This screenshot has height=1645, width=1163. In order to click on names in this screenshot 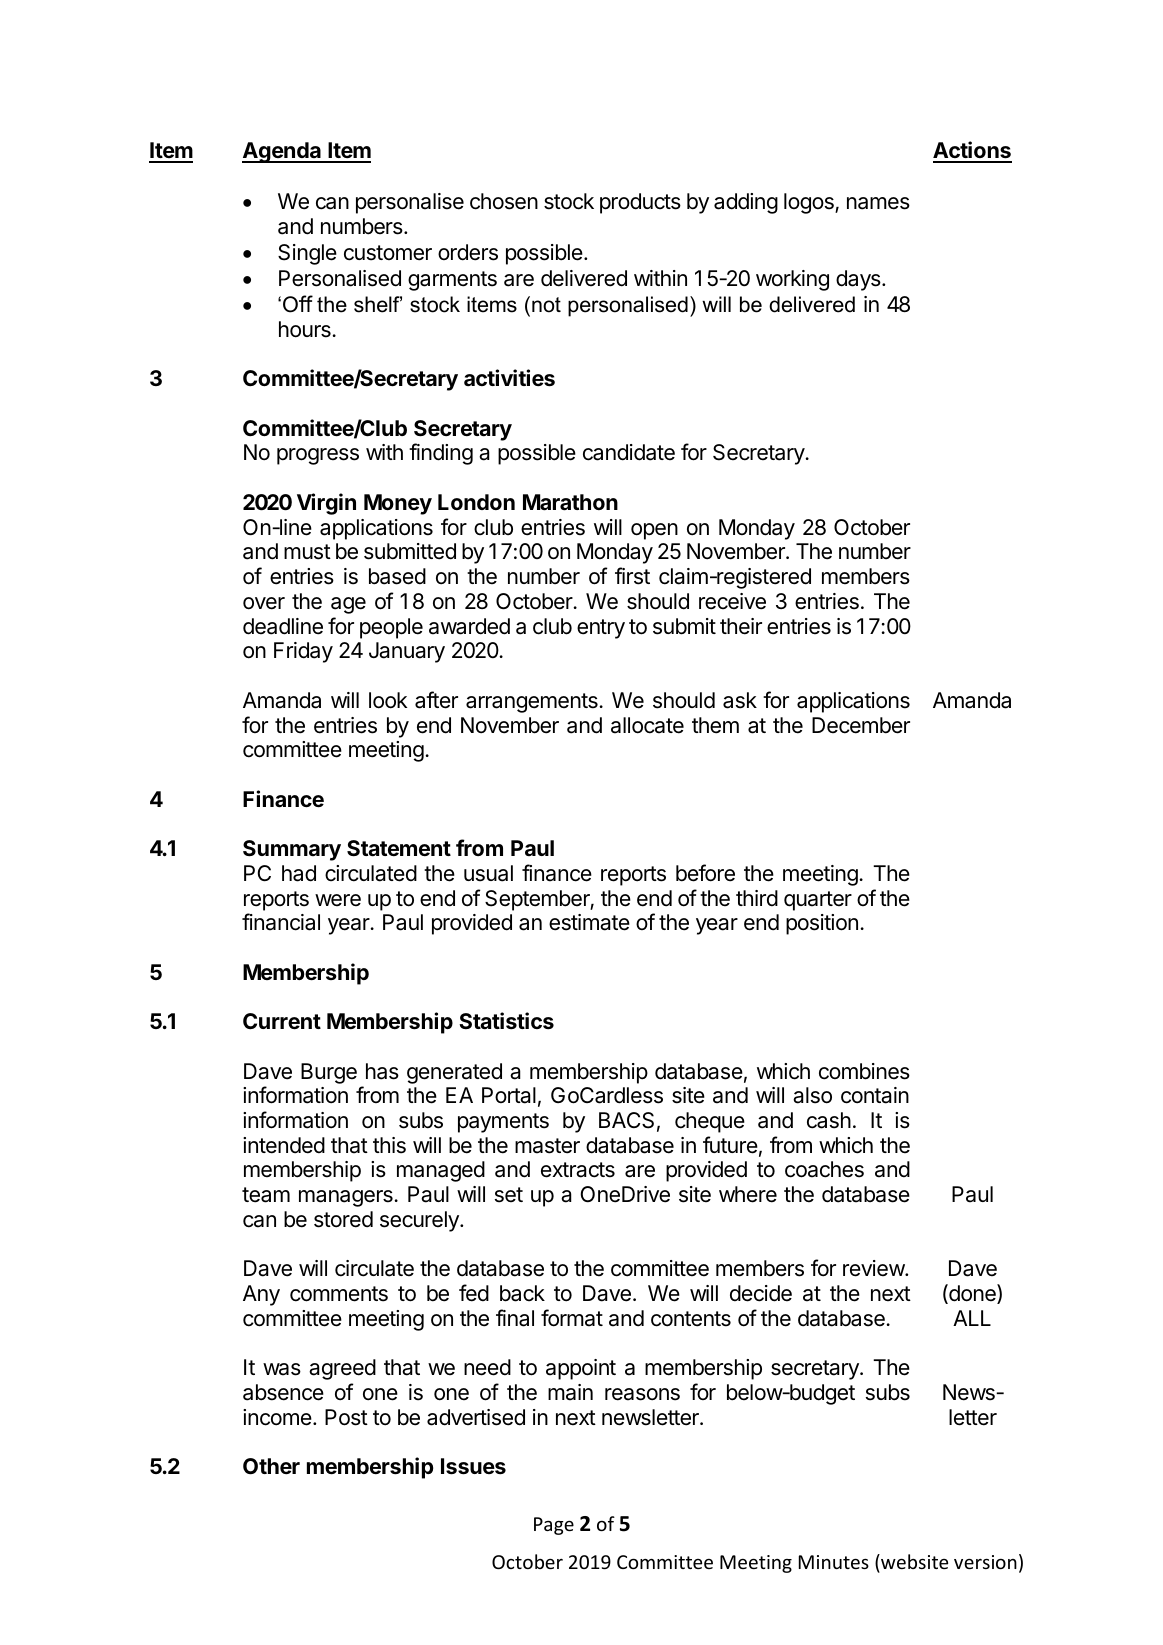, I will do `click(878, 203)`.
